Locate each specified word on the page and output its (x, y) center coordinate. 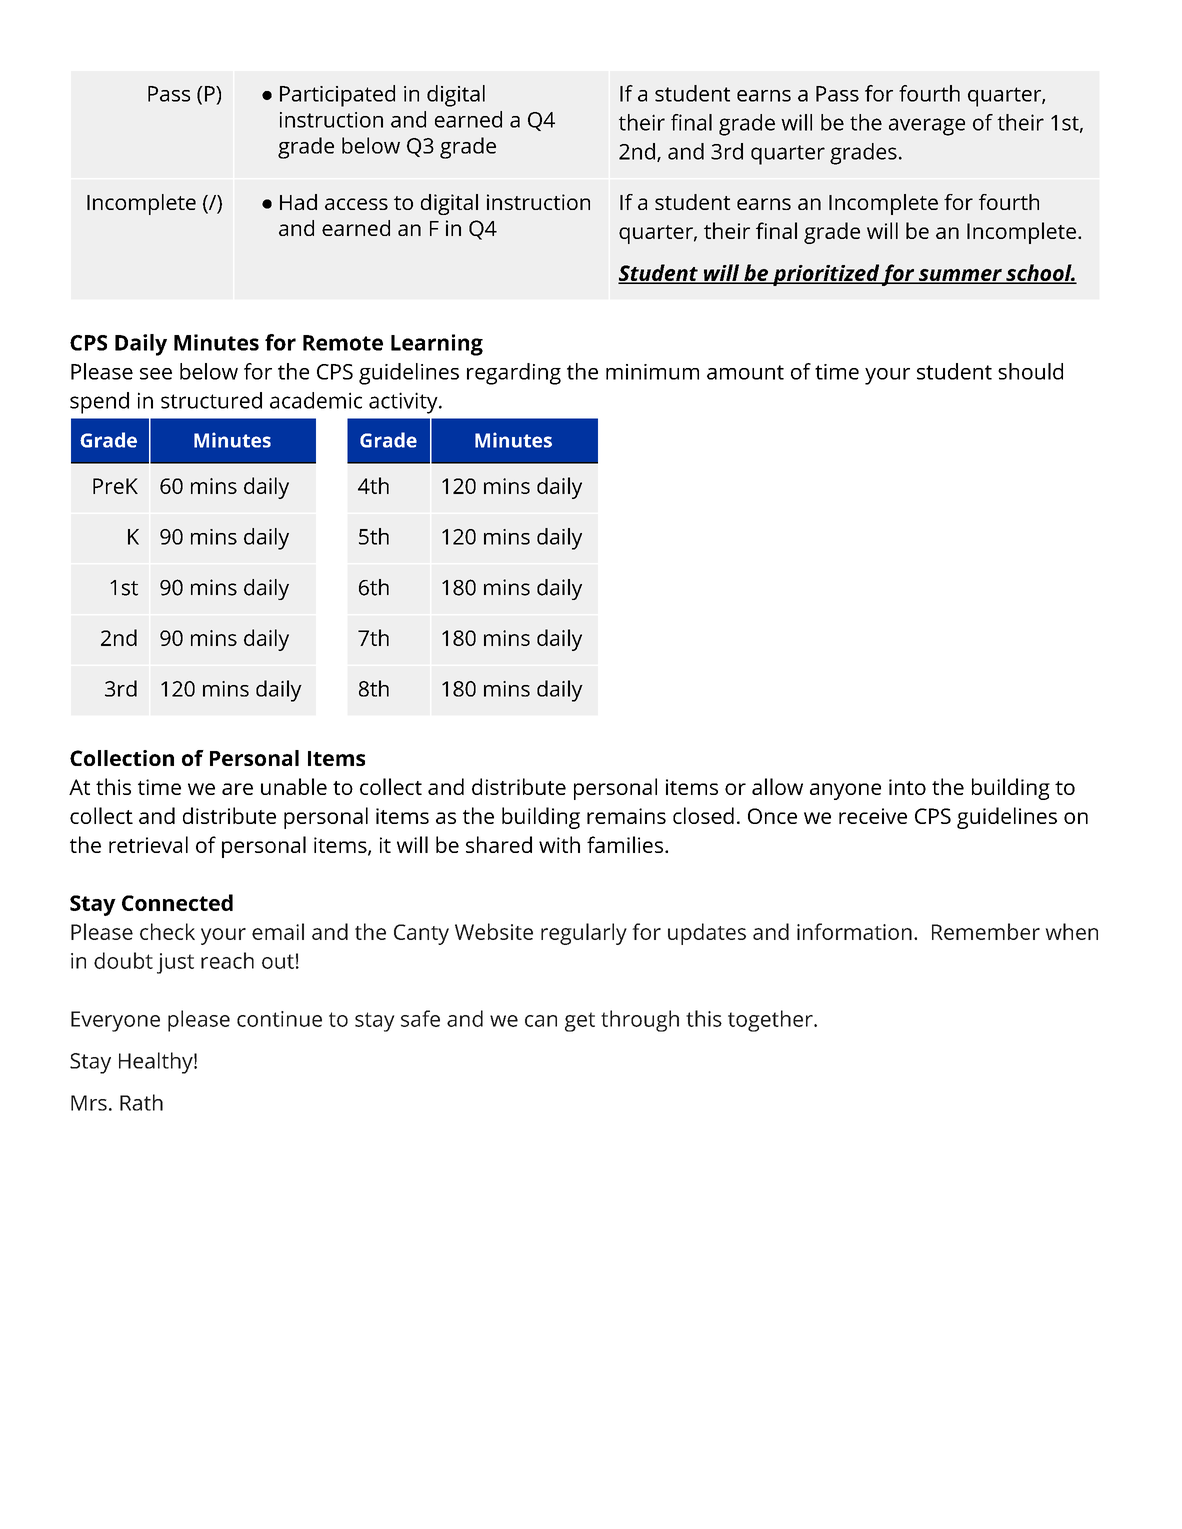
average (927, 127)
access (356, 204)
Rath (141, 1102)
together (771, 1021)
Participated (337, 96)
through (640, 1021)
